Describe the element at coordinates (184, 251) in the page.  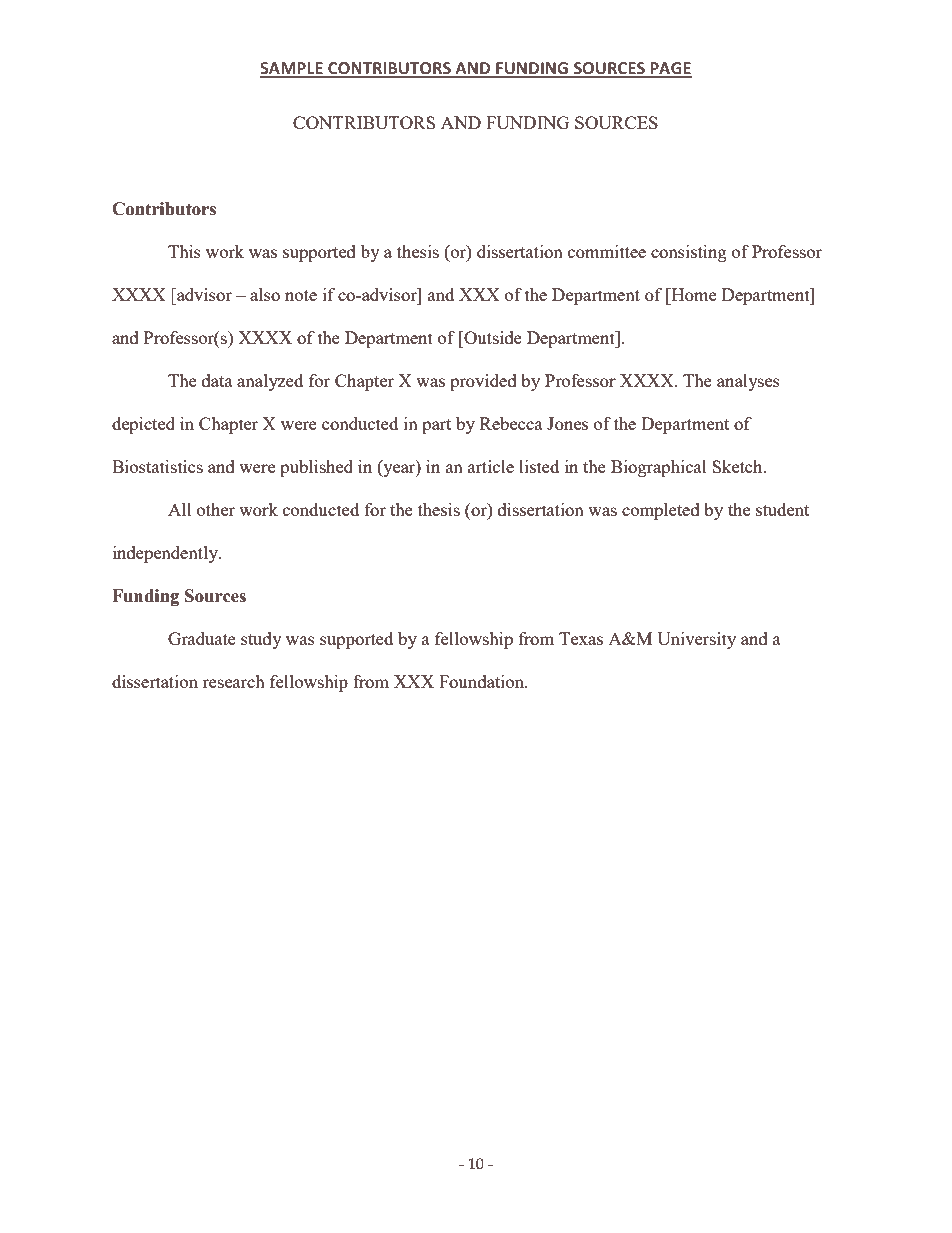
I see `This` at that location.
